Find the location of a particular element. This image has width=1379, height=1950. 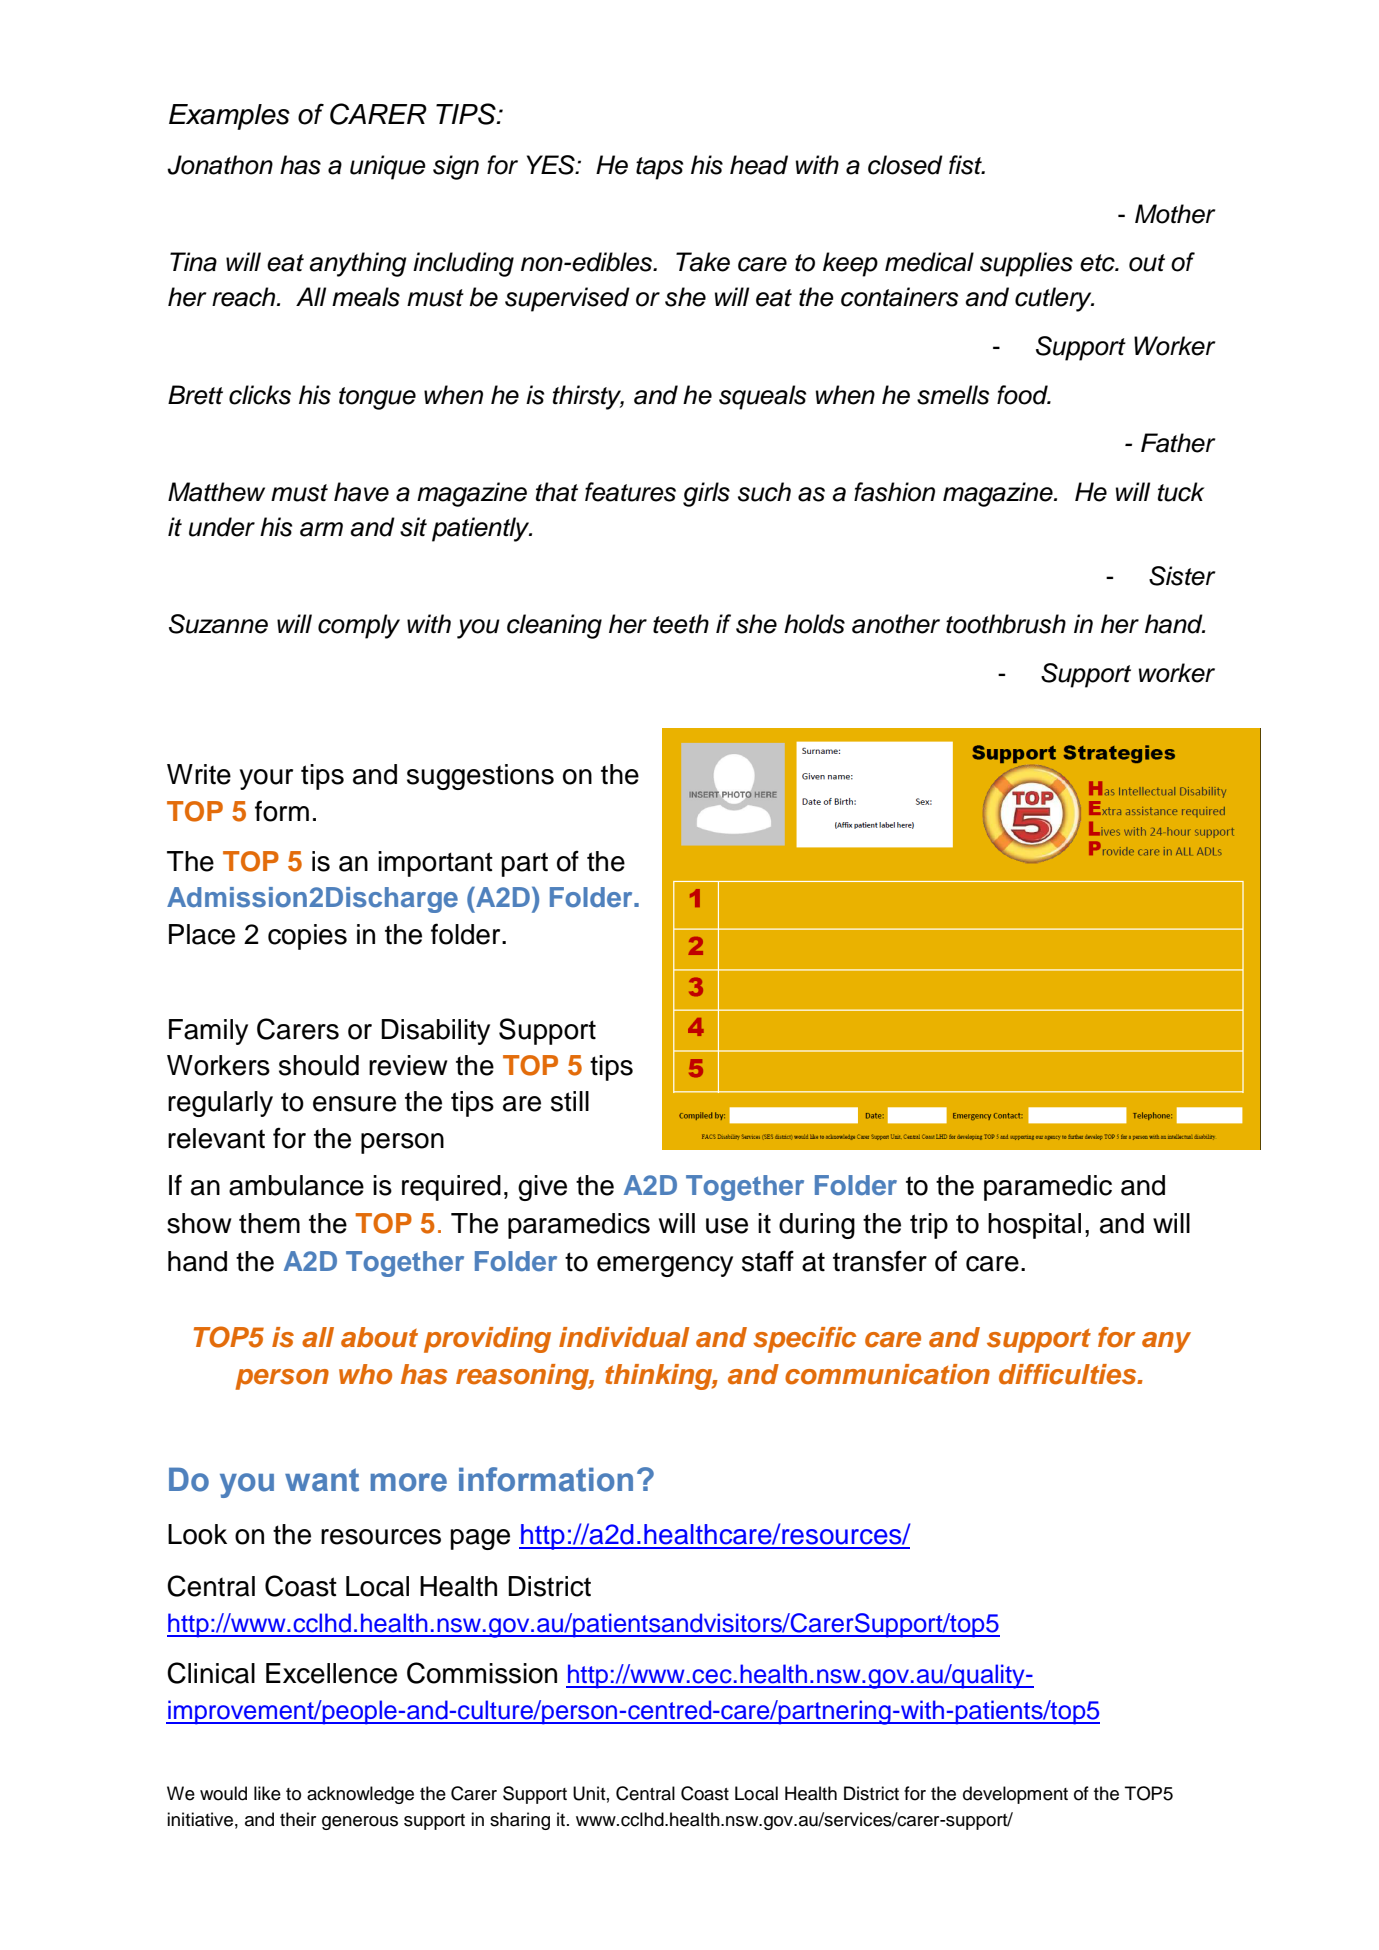

unique is located at coordinates (388, 167).
